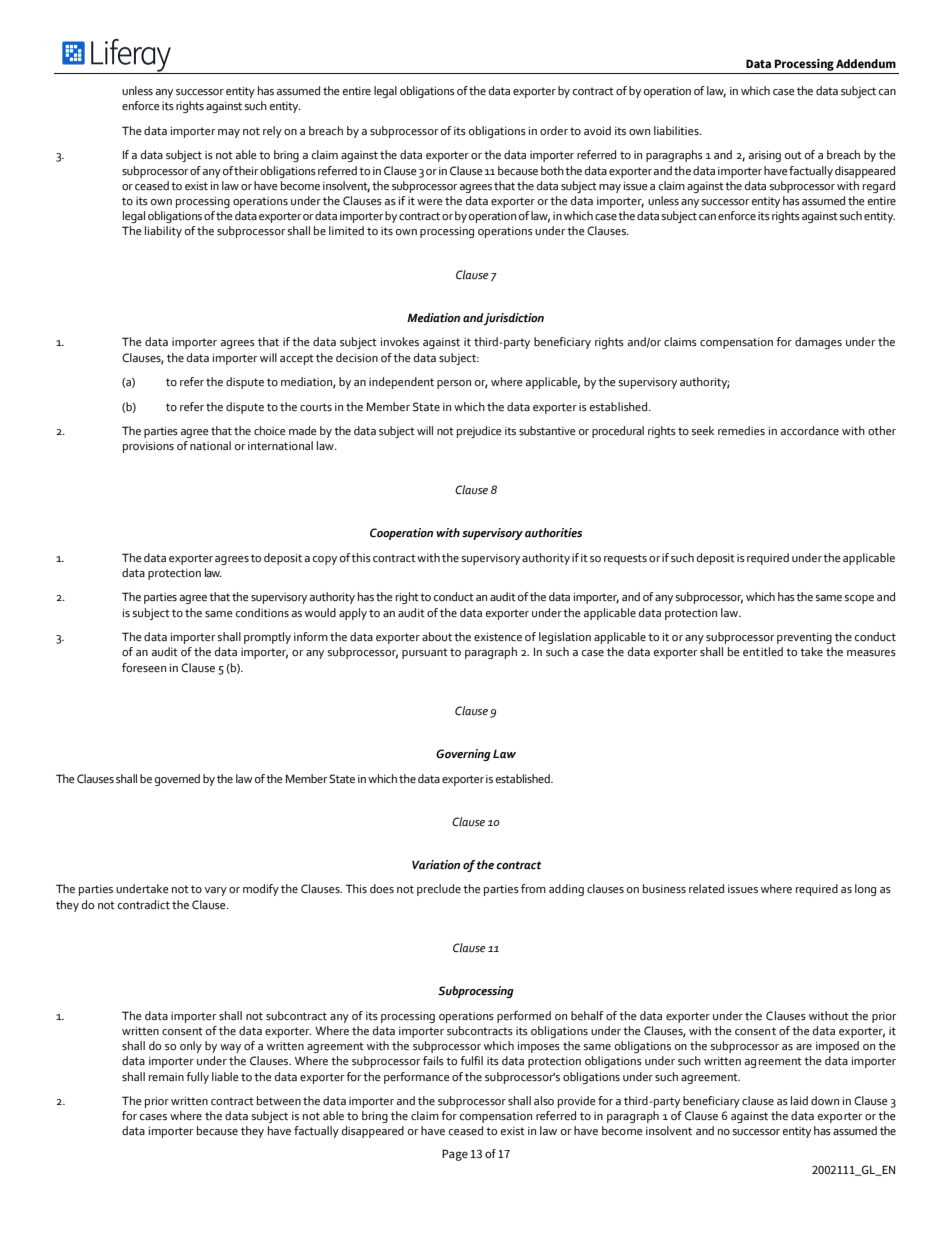  Describe the element at coordinates (279, 1100) in the image. I see `between` at that location.
